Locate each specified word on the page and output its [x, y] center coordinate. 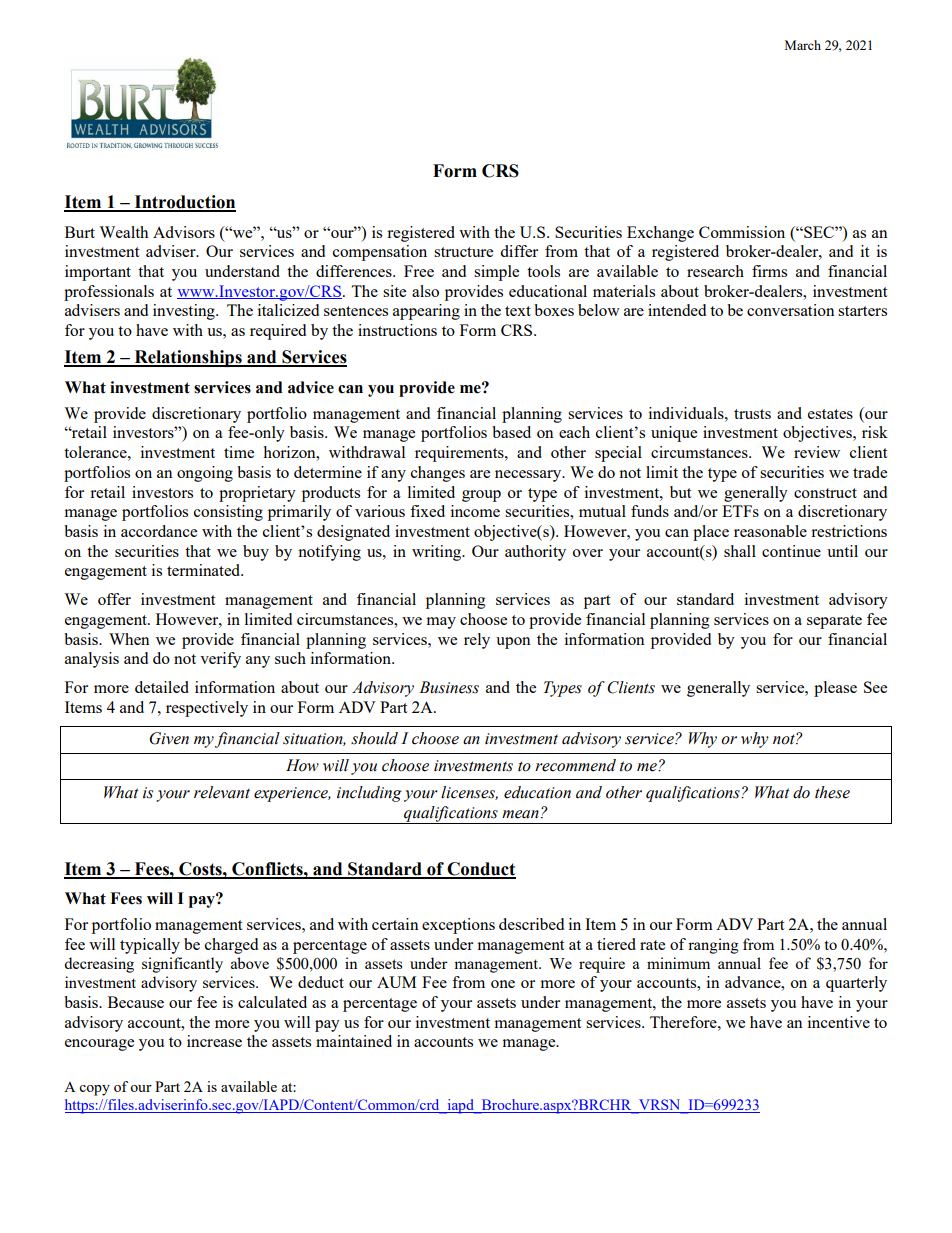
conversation [791, 310]
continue [791, 551]
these [832, 792]
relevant [222, 792]
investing [185, 312]
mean [520, 814]
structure [463, 252]
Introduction [184, 203]
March [803, 45]
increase [214, 1041]
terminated [205, 570]
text [518, 311]
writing [438, 553]
